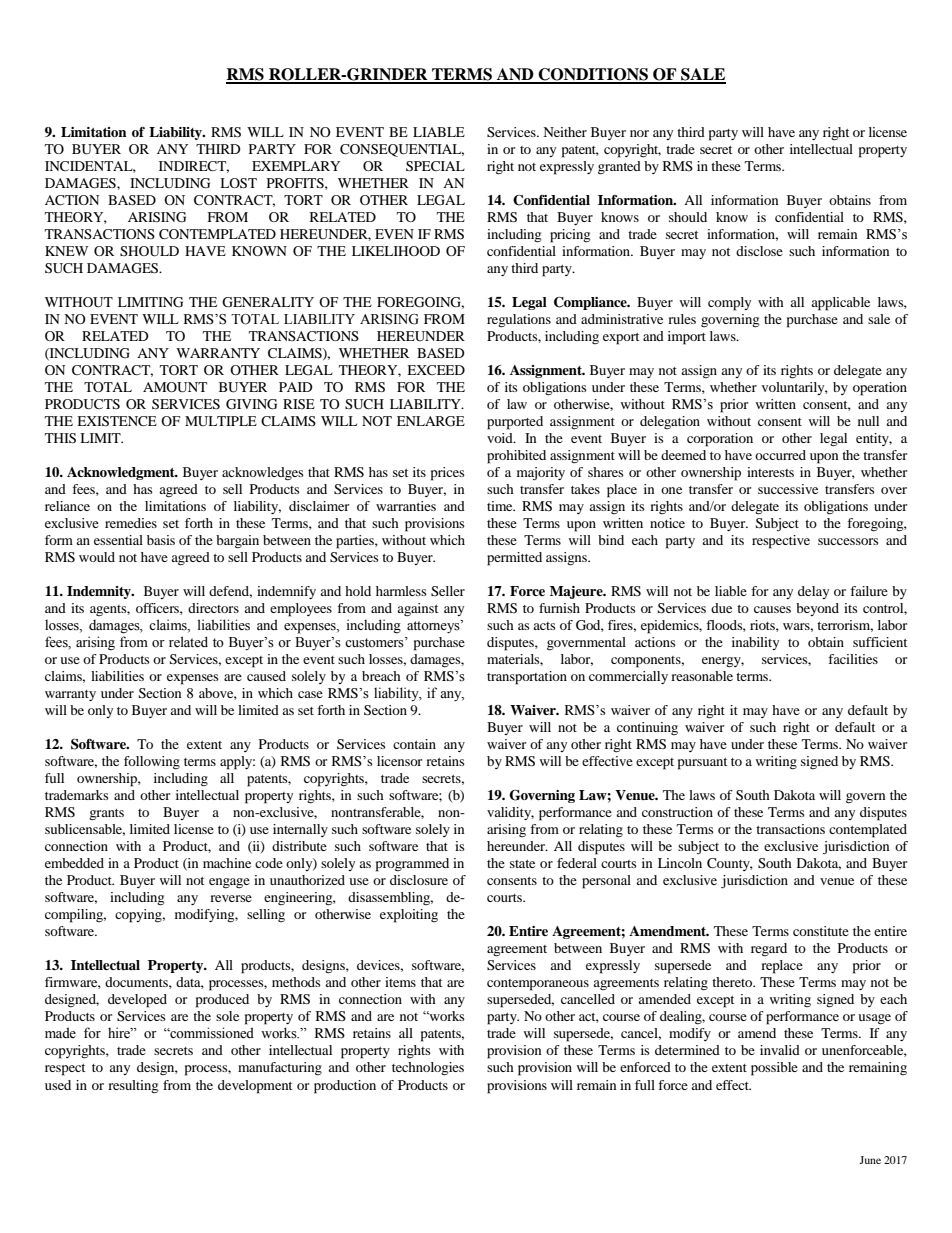 Image resolution: width=952 pixels, height=1233 pixels. What do you see at coordinates (133, 1087) in the document?
I see `resulting` at bounding box center [133, 1087].
